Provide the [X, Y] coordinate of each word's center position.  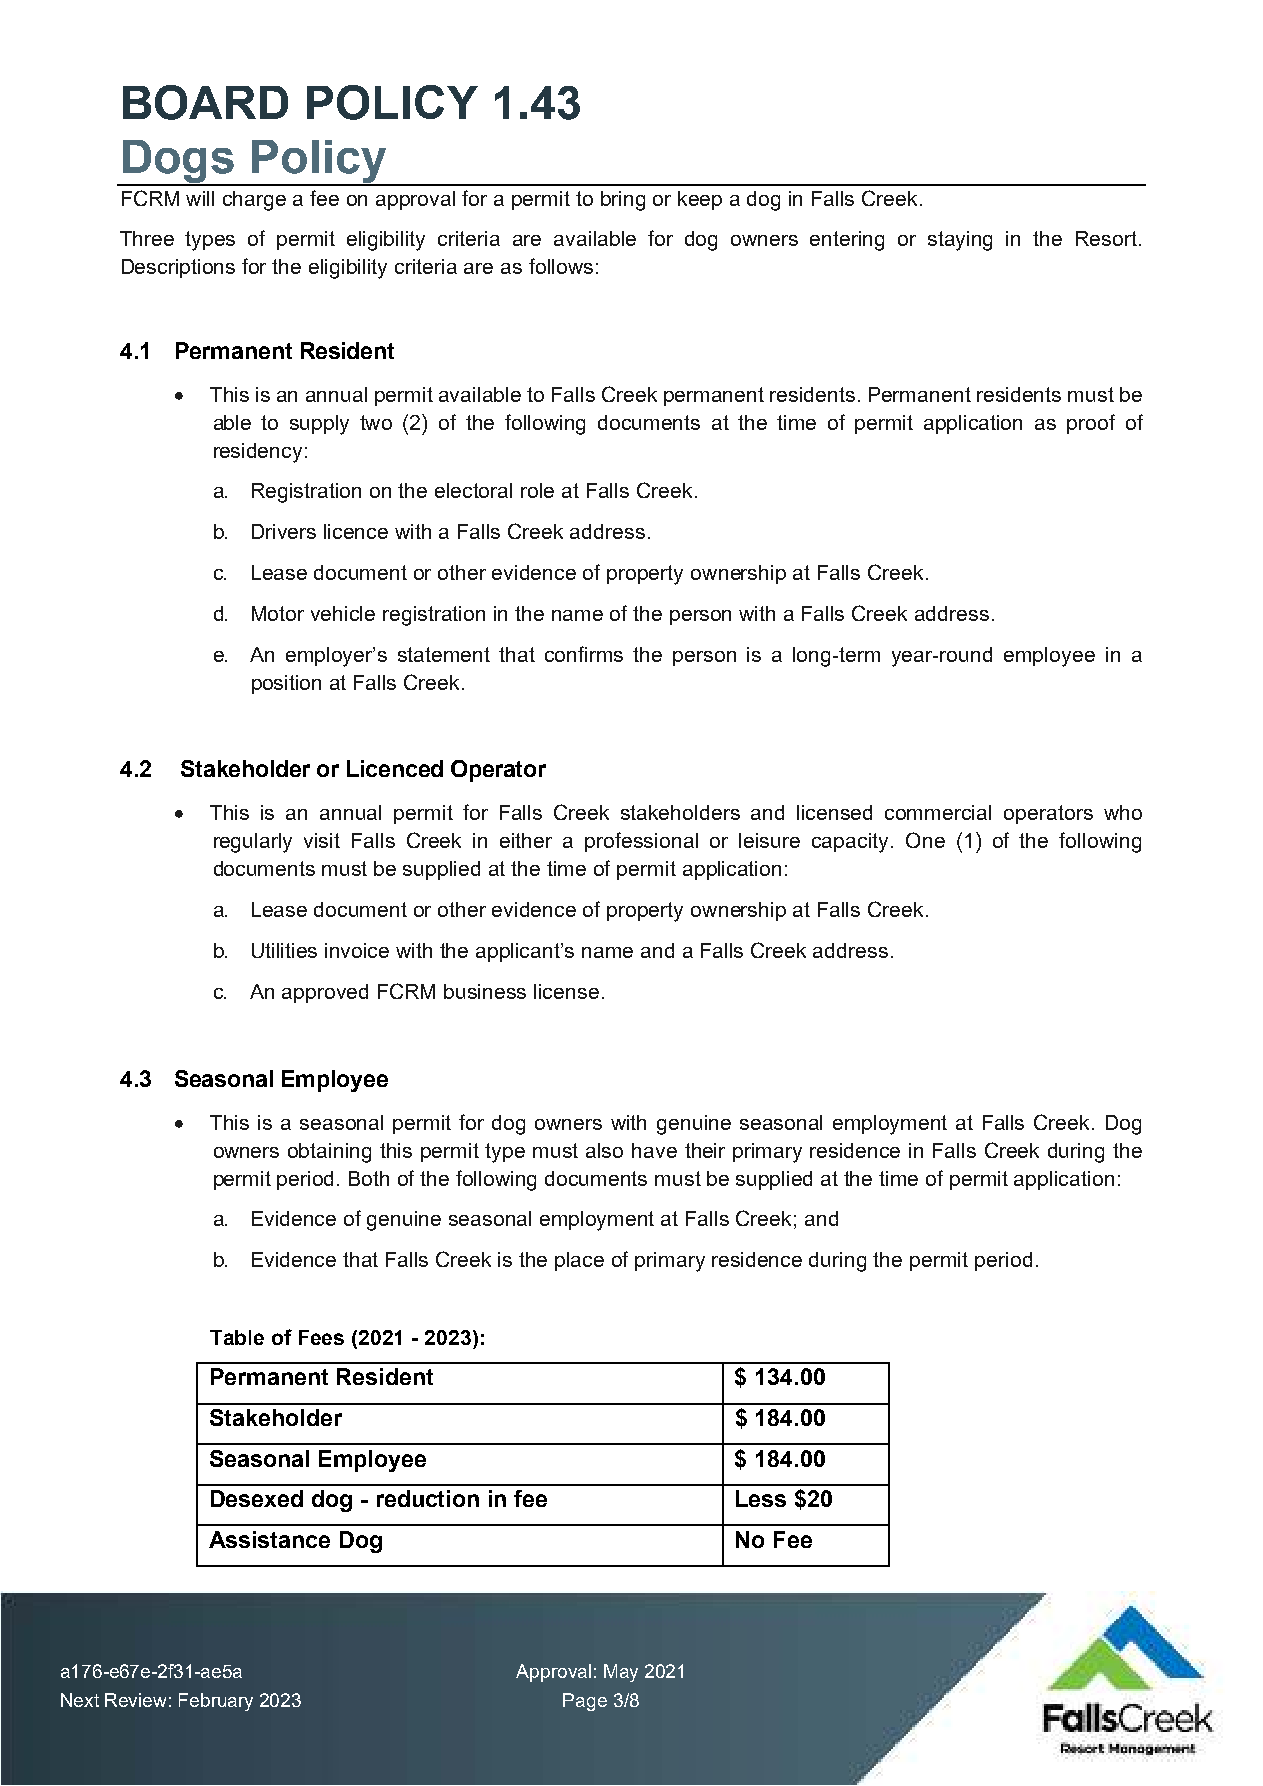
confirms [584, 654]
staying [960, 241]
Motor [278, 613]
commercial [938, 812]
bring [623, 201]
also [604, 1150]
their [705, 1150]
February [216, 1702]
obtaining [329, 1153]
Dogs [179, 162]
